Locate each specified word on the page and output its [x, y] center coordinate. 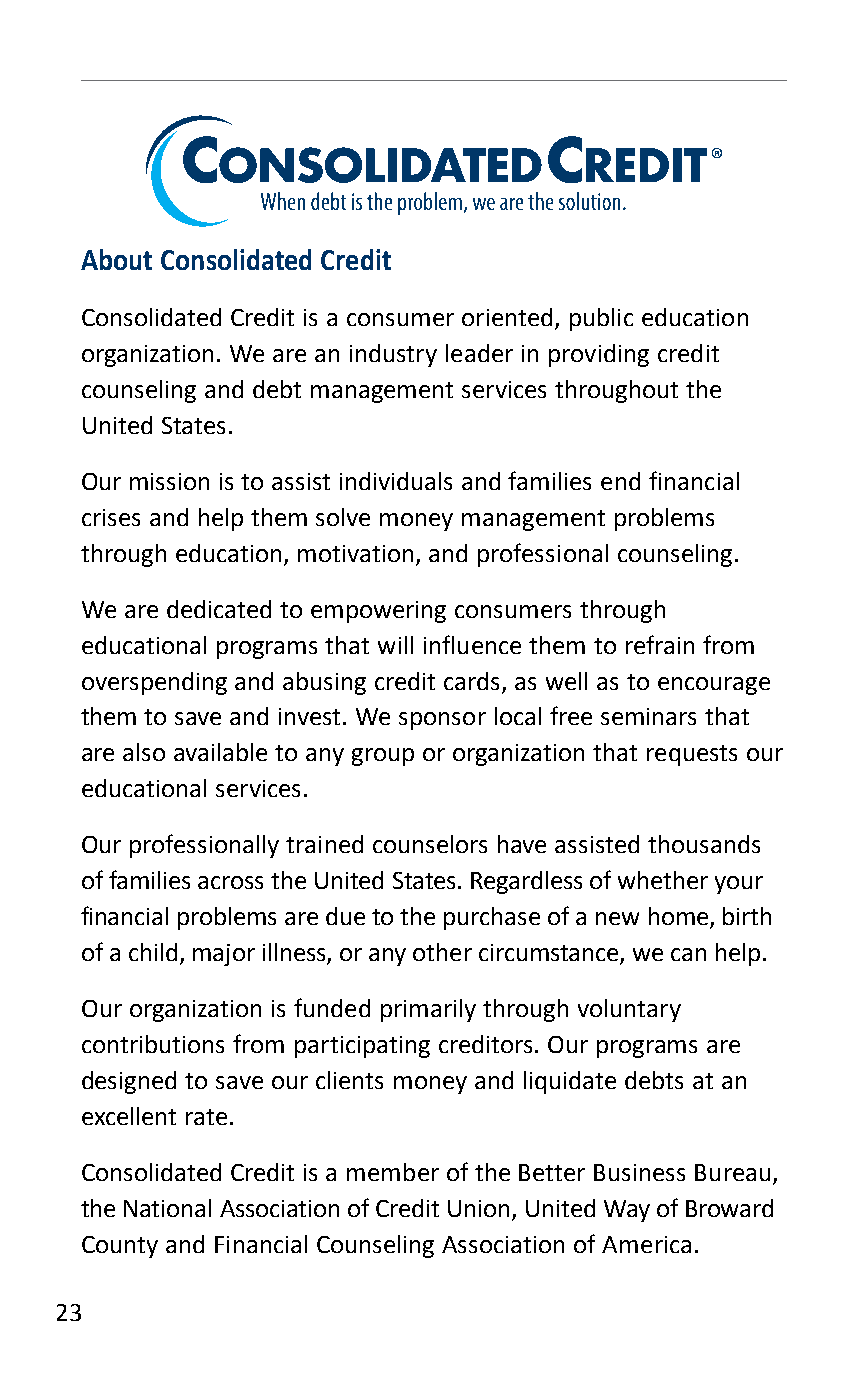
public [601, 319]
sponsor [442, 721]
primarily [428, 1010]
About [116, 259]
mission [169, 481]
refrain [660, 644]
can [688, 954]
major [224, 955]
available [220, 752]
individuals [396, 481]
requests [692, 755]
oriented [507, 317]
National [167, 1208]
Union [478, 1208]
